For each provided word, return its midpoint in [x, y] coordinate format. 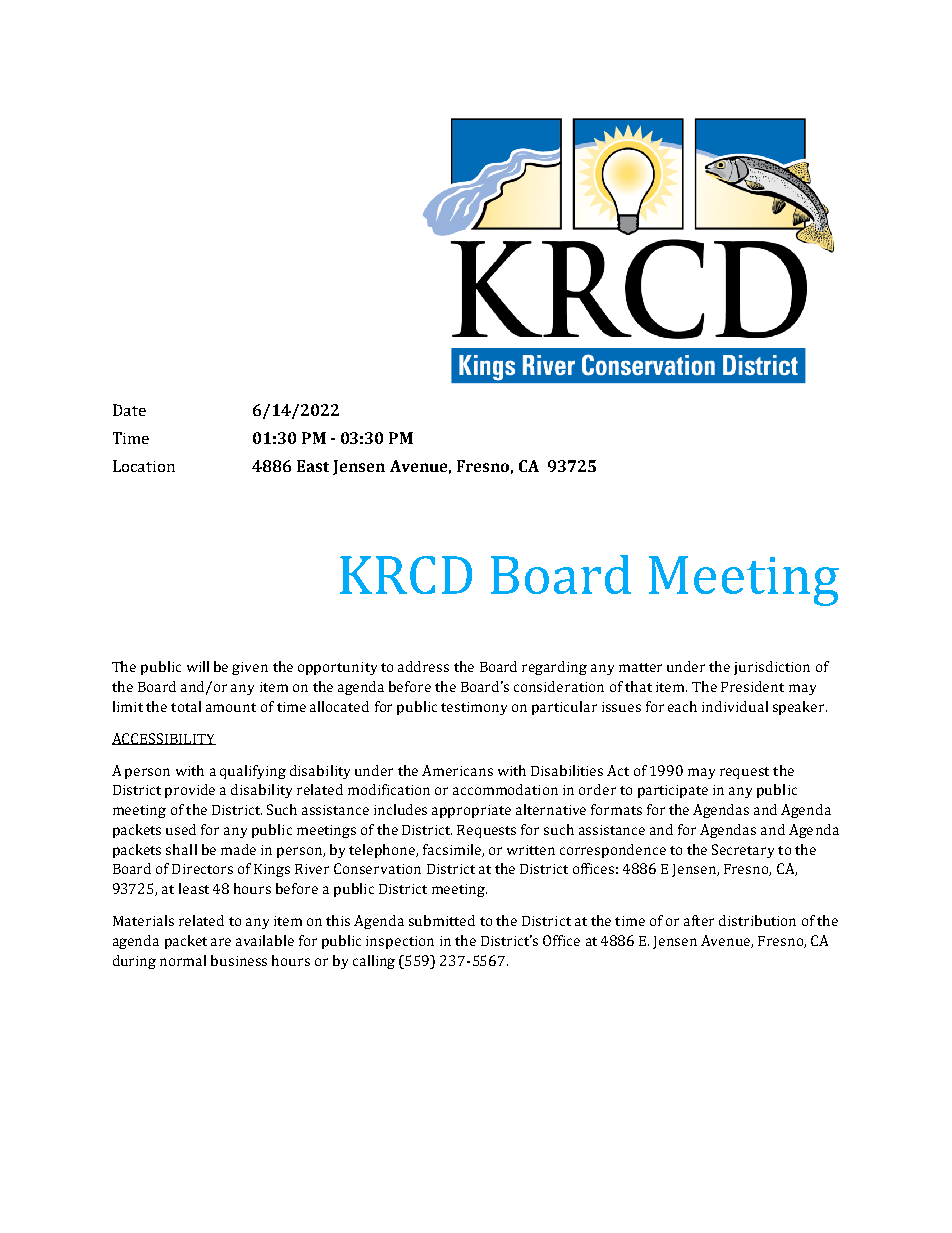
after [699, 920]
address [423, 666]
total [186, 706]
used [181, 829]
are [221, 942]
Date [129, 410]
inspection [400, 942]
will [198, 666]
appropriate [471, 811]
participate [673, 791]
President [752, 686]
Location [144, 466]
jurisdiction [772, 668]
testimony [474, 708]
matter [640, 667]
